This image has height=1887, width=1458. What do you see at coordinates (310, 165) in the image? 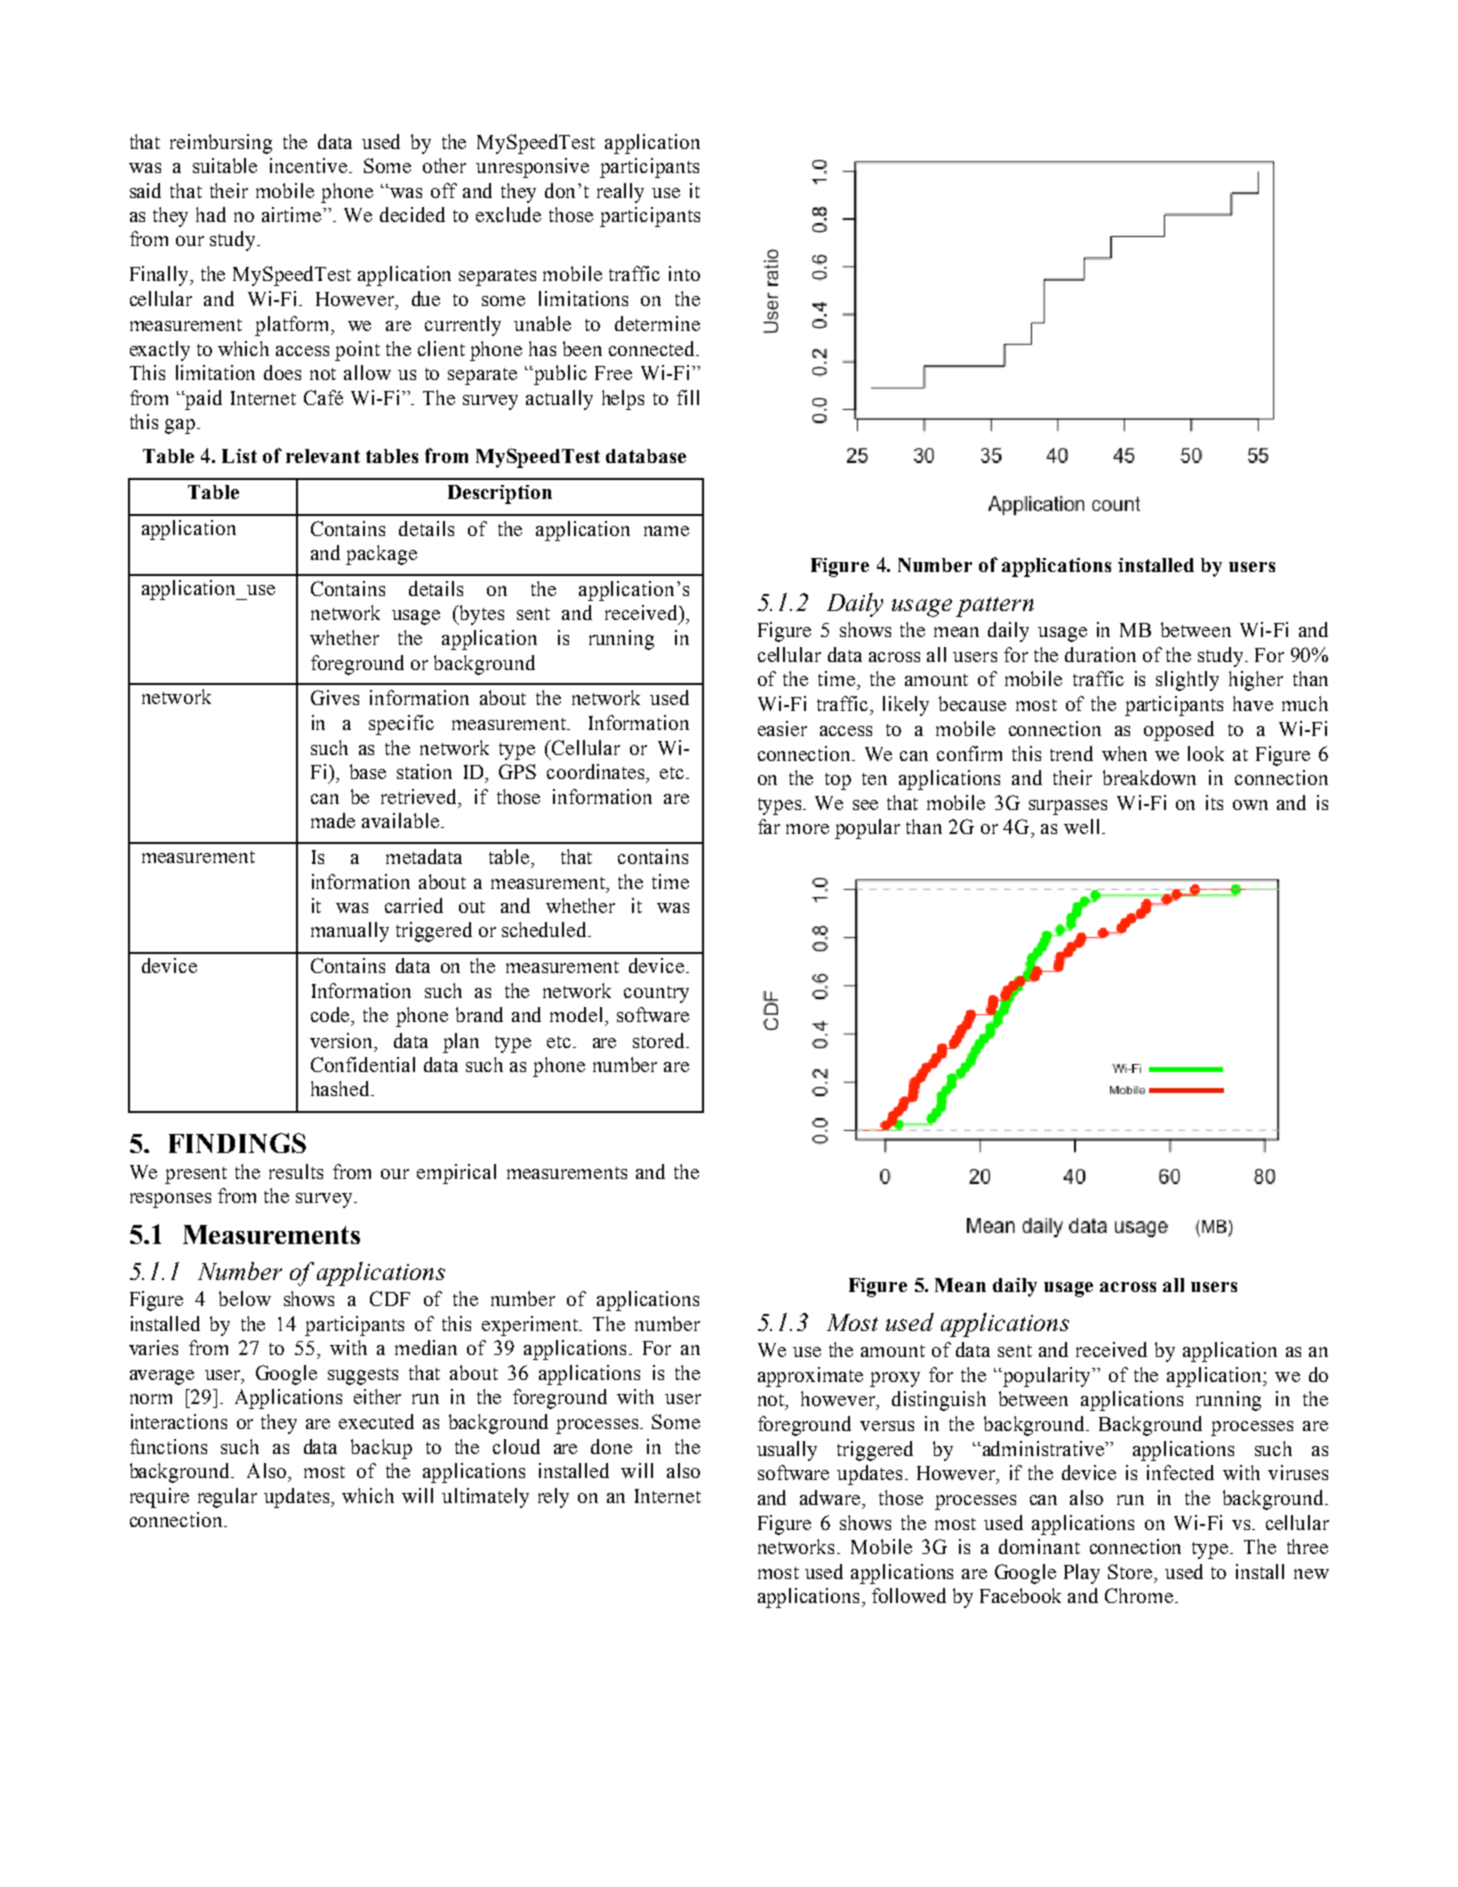
I see `incentive` at bounding box center [310, 165].
